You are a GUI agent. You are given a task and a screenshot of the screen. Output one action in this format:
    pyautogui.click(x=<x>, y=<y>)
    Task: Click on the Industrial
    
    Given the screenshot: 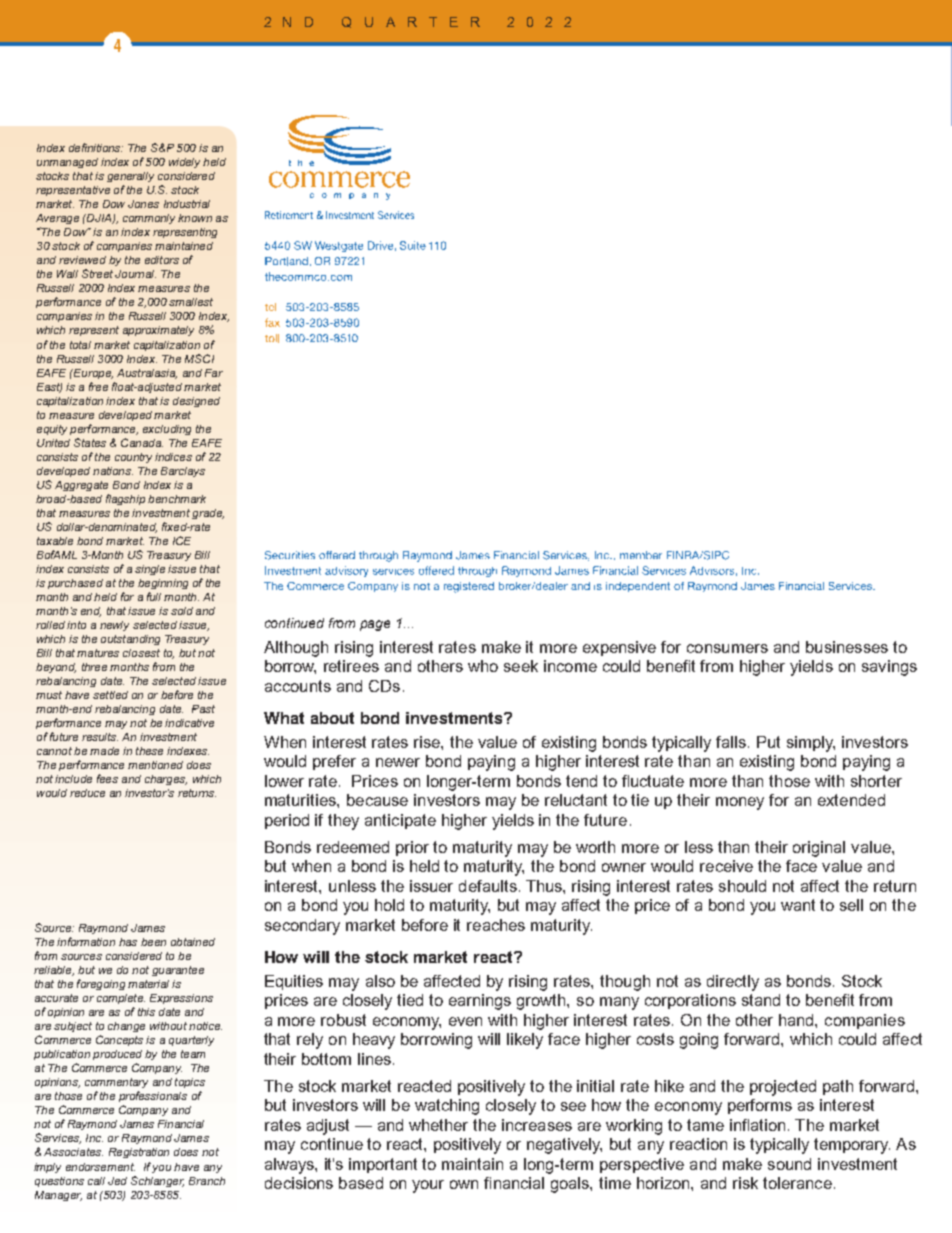 What is the action you would take?
    pyautogui.click(x=187, y=204)
